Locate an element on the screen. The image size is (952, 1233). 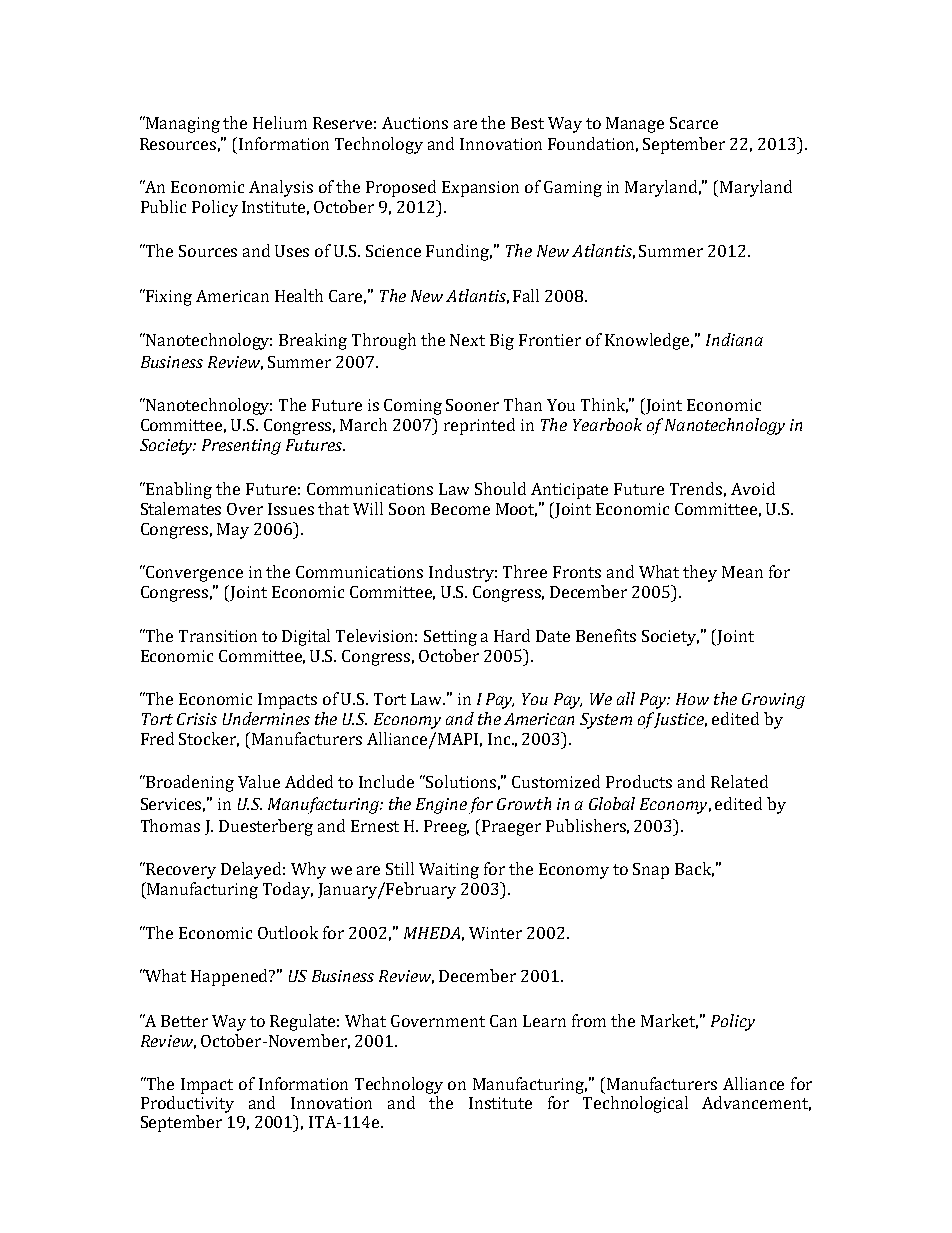
Related is located at coordinates (739, 781).
